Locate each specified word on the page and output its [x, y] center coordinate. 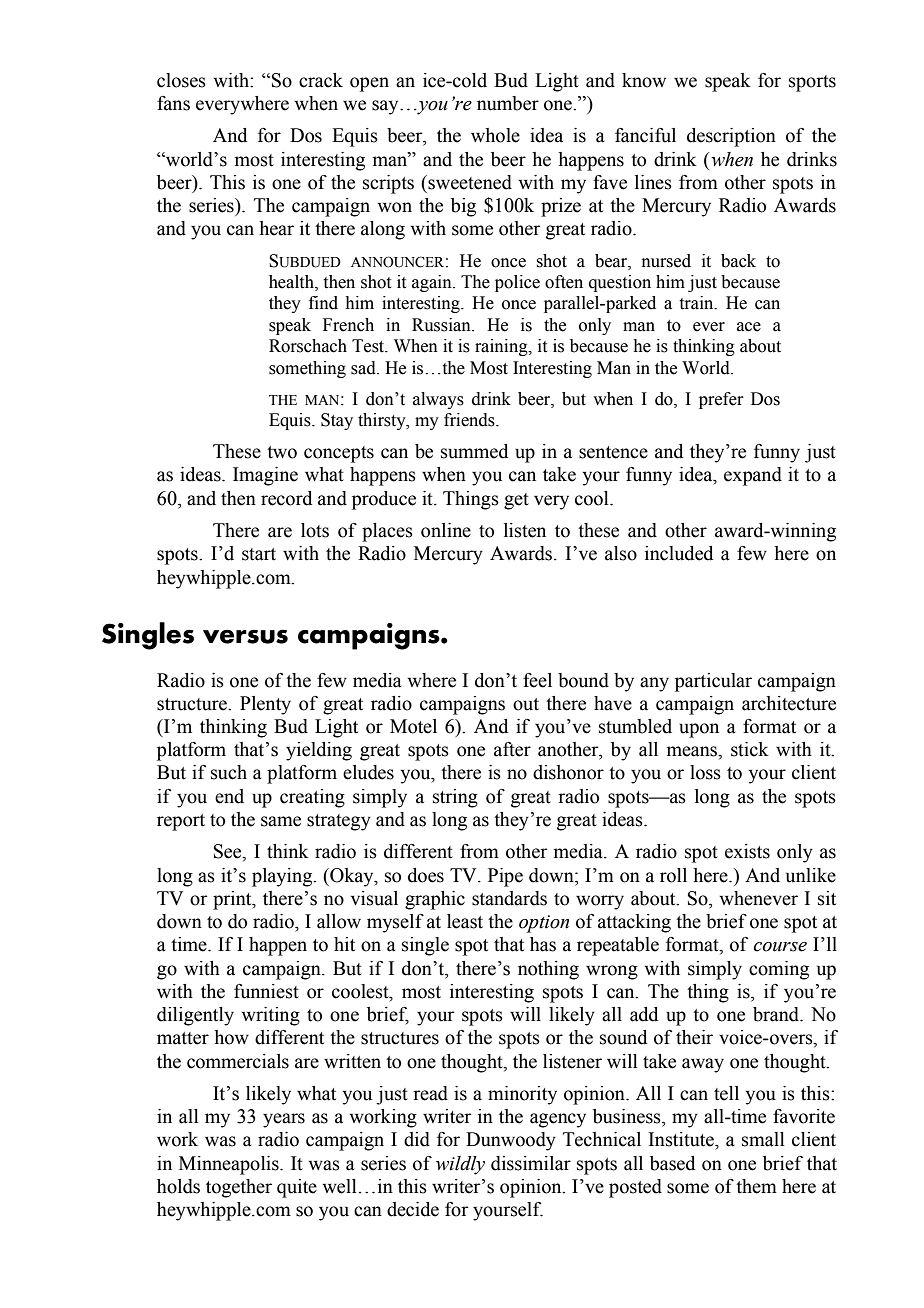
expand [753, 476]
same [281, 821]
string [455, 798]
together [239, 1188]
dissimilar [531, 1163]
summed [474, 451]
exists [747, 851]
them [756, 1186]
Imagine [265, 476]
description [731, 137]
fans [173, 103]
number [508, 103]
